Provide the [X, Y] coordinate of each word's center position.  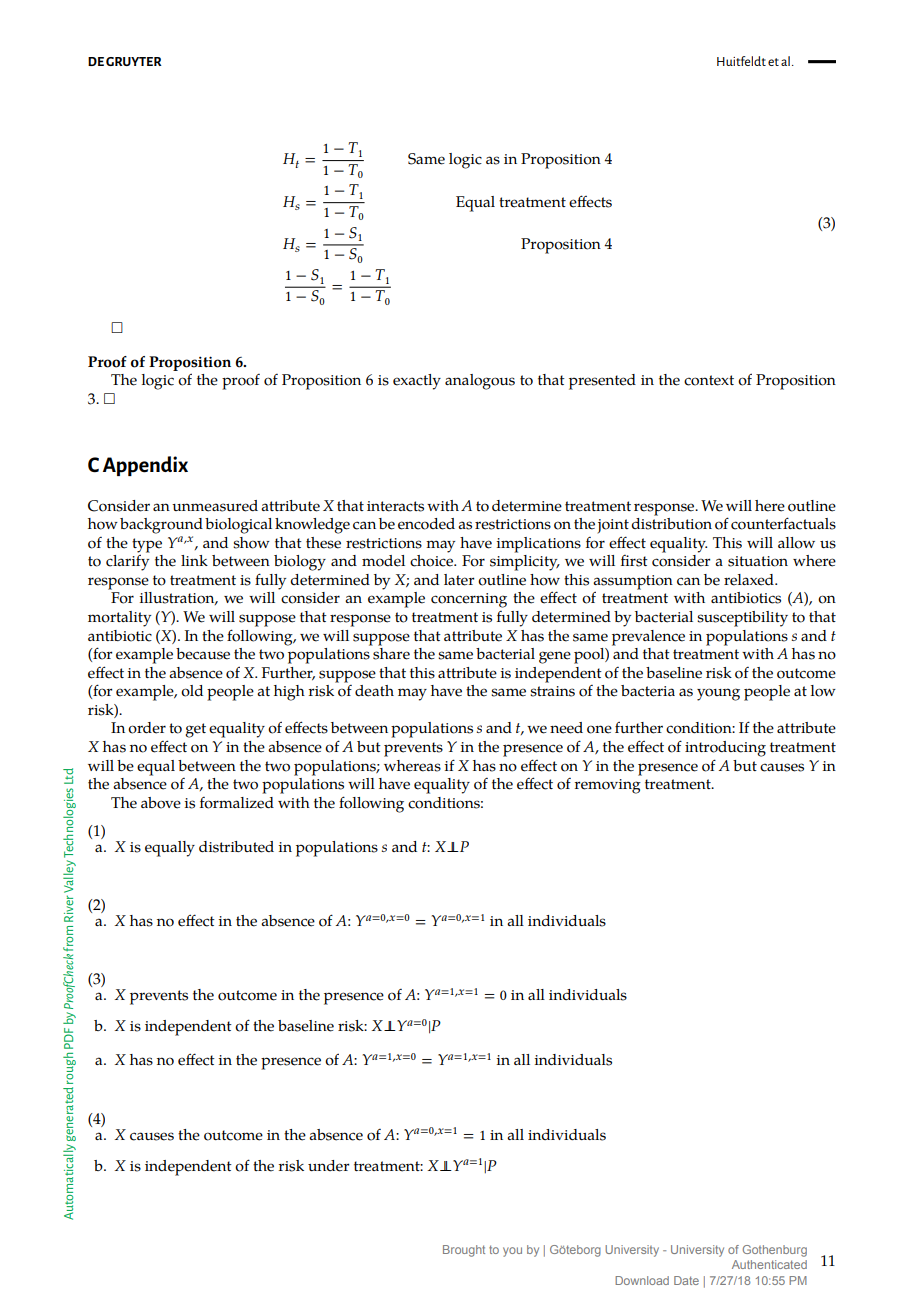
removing [608, 786]
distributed [236, 847]
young [718, 694]
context [709, 380]
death [374, 691]
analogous [480, 382]
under [328, 1166]
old [192, 691]
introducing [725, 749]
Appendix [145, 466]
